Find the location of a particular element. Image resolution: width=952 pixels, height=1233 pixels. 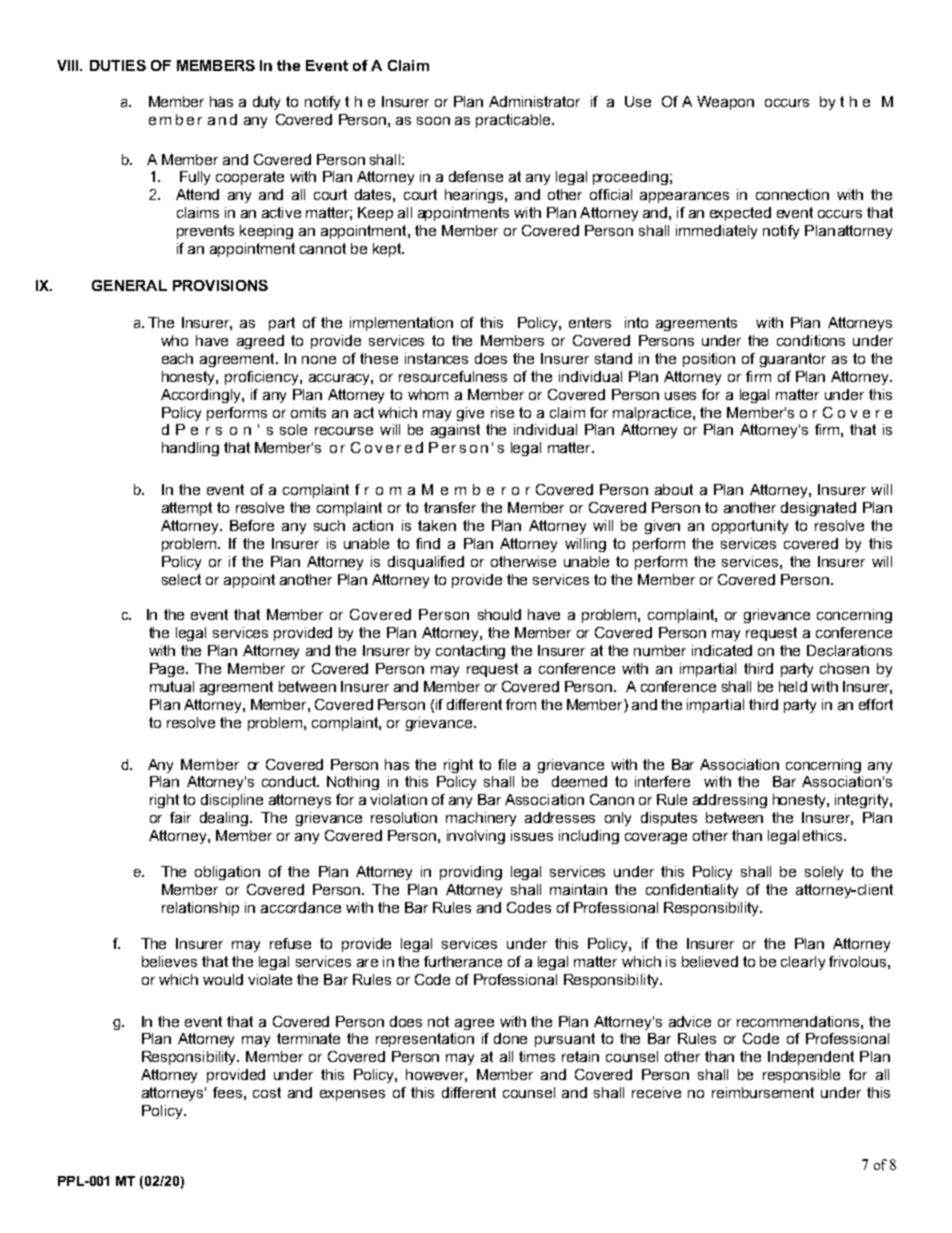

opportunity is located at coordinates (750, 527).
